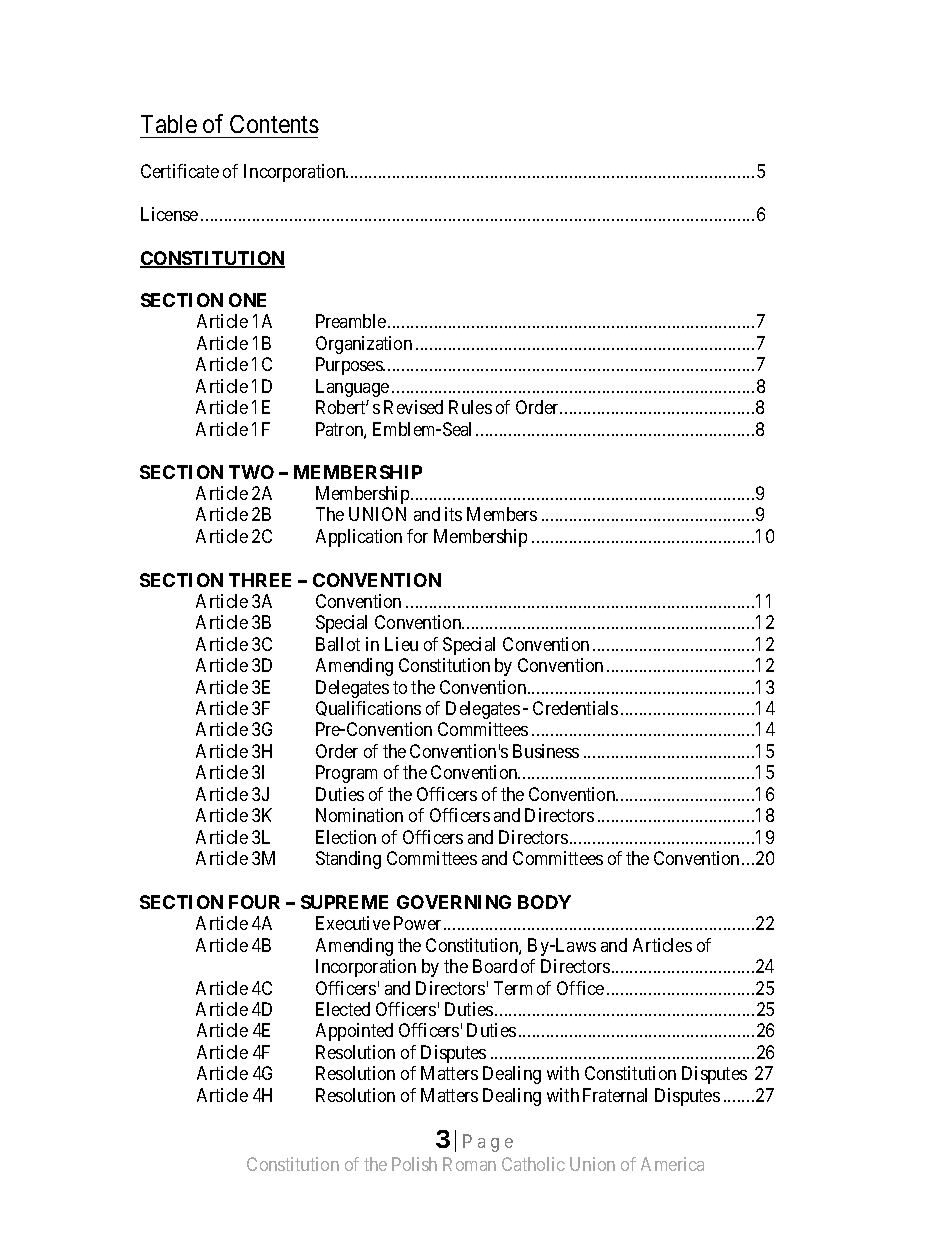 The image size is (952, 1233). I want to click on FOUR, so click(254, 902).
